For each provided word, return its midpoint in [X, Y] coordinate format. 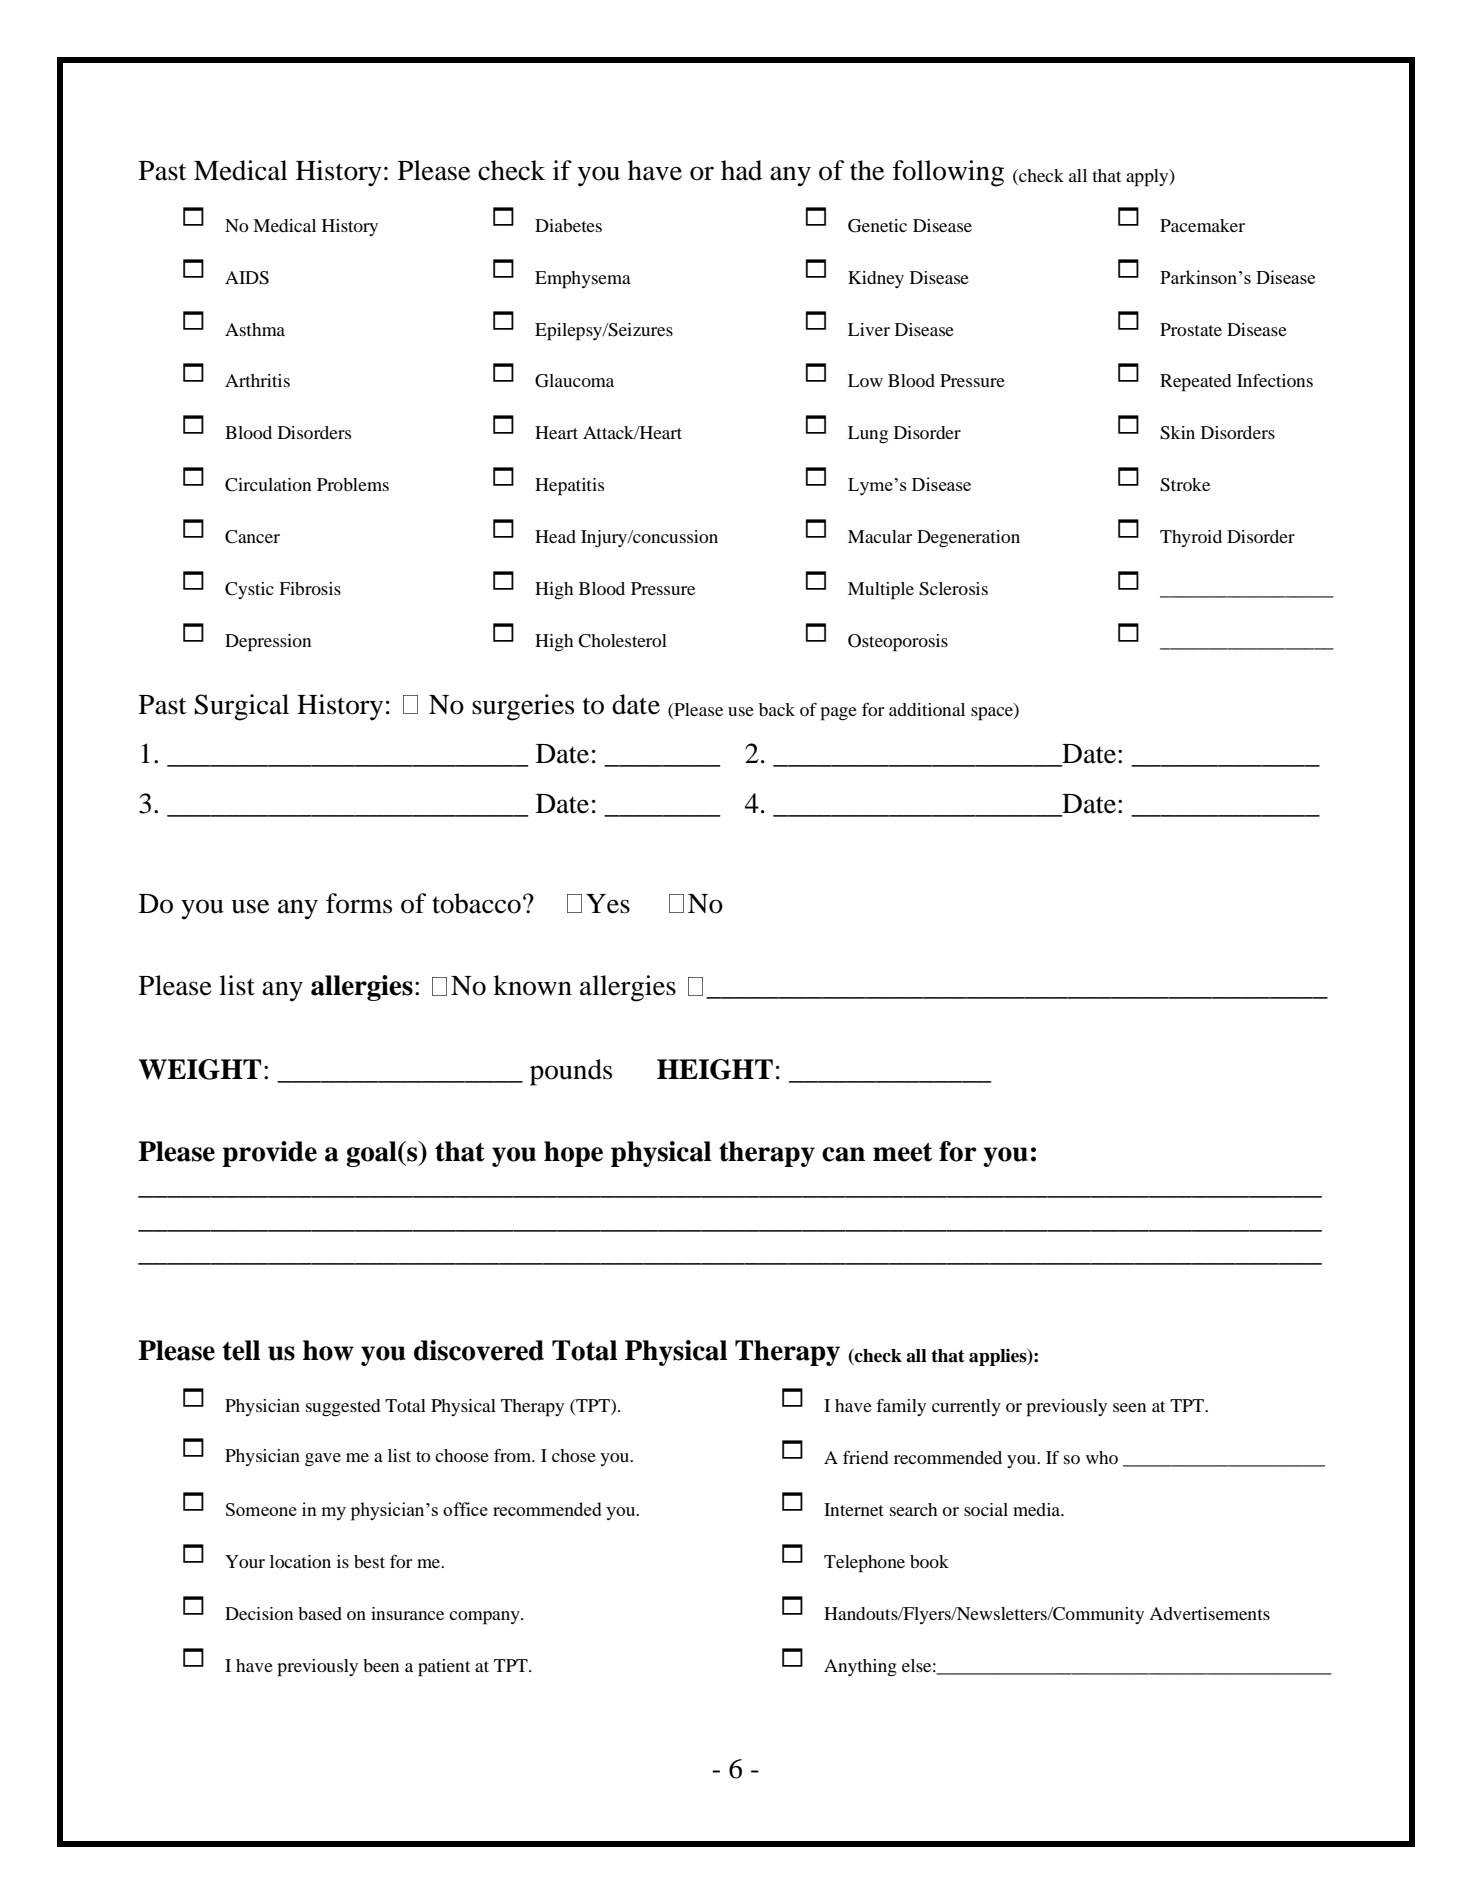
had [741, 170]
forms [359, 903]
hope [573, 1154]
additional [927, 709]
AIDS [247, 278]
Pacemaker [1202, 225]
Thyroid [1191, 538]
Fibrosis [310, 588]
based [320, 1613]
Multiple [881, 591]
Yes [608, 904]
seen [1129, 1407]
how [328, 1350]
